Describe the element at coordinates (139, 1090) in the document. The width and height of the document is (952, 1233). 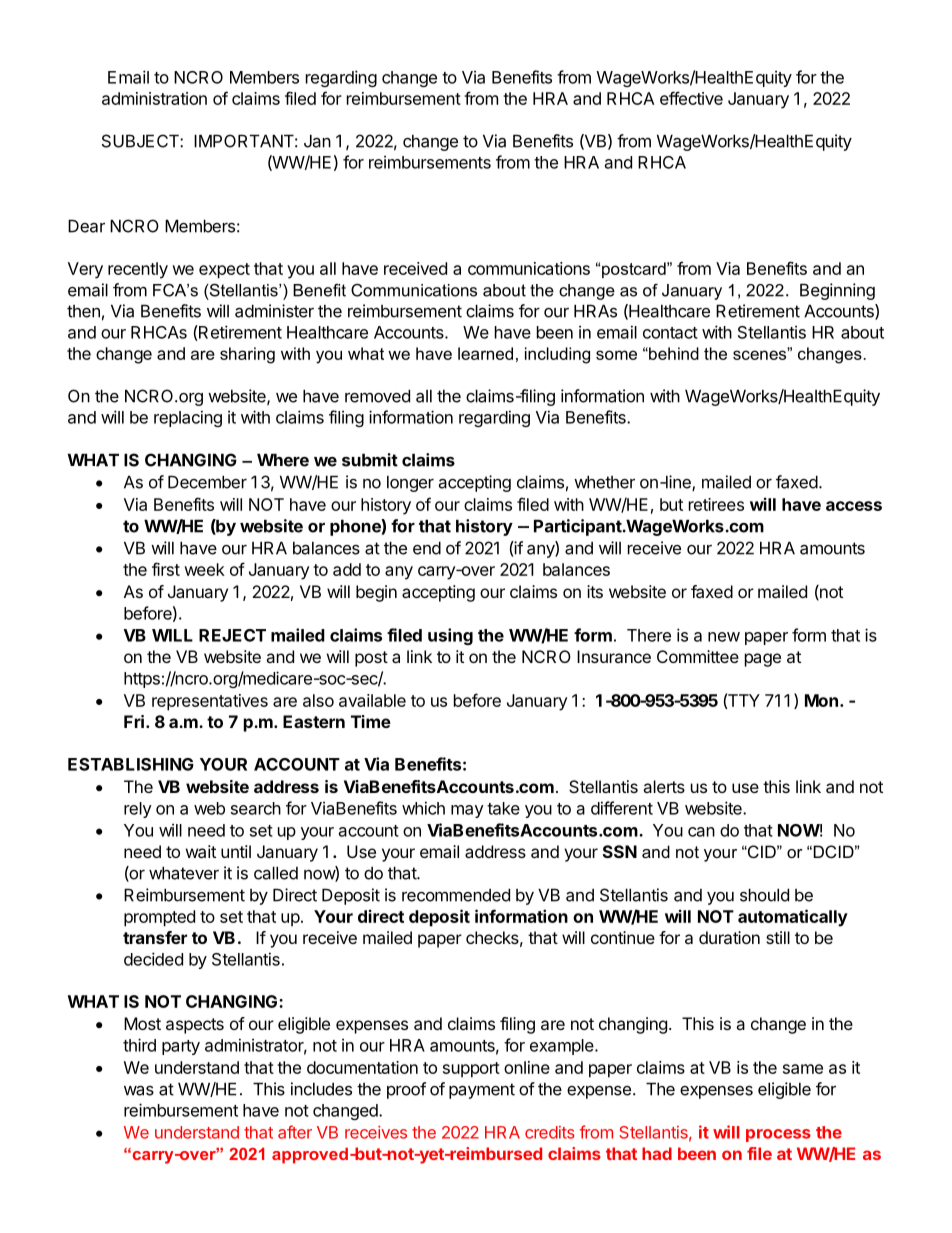
I see `was` at that location.
